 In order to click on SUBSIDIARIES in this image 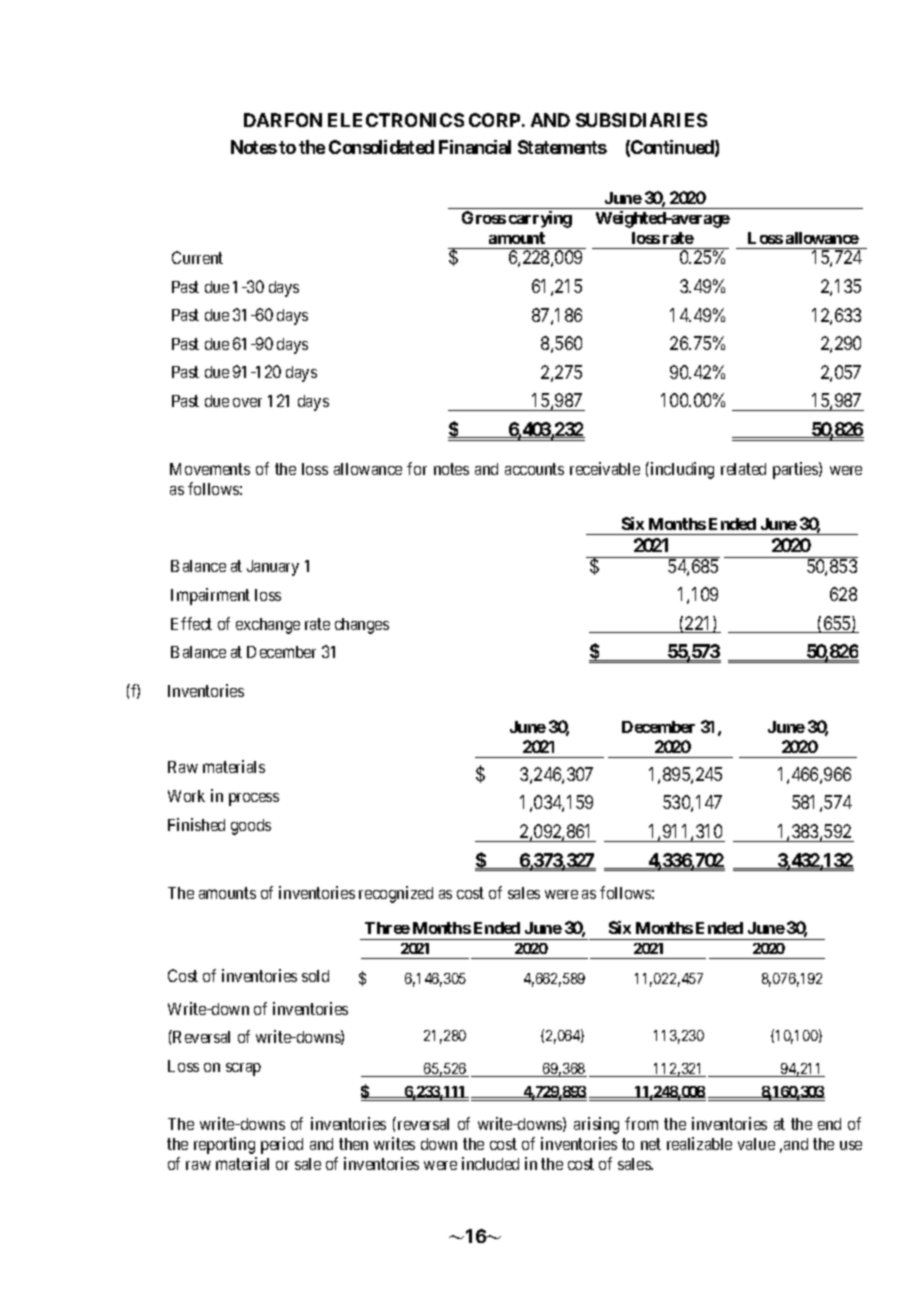, I will do `click(641, 120)`.
